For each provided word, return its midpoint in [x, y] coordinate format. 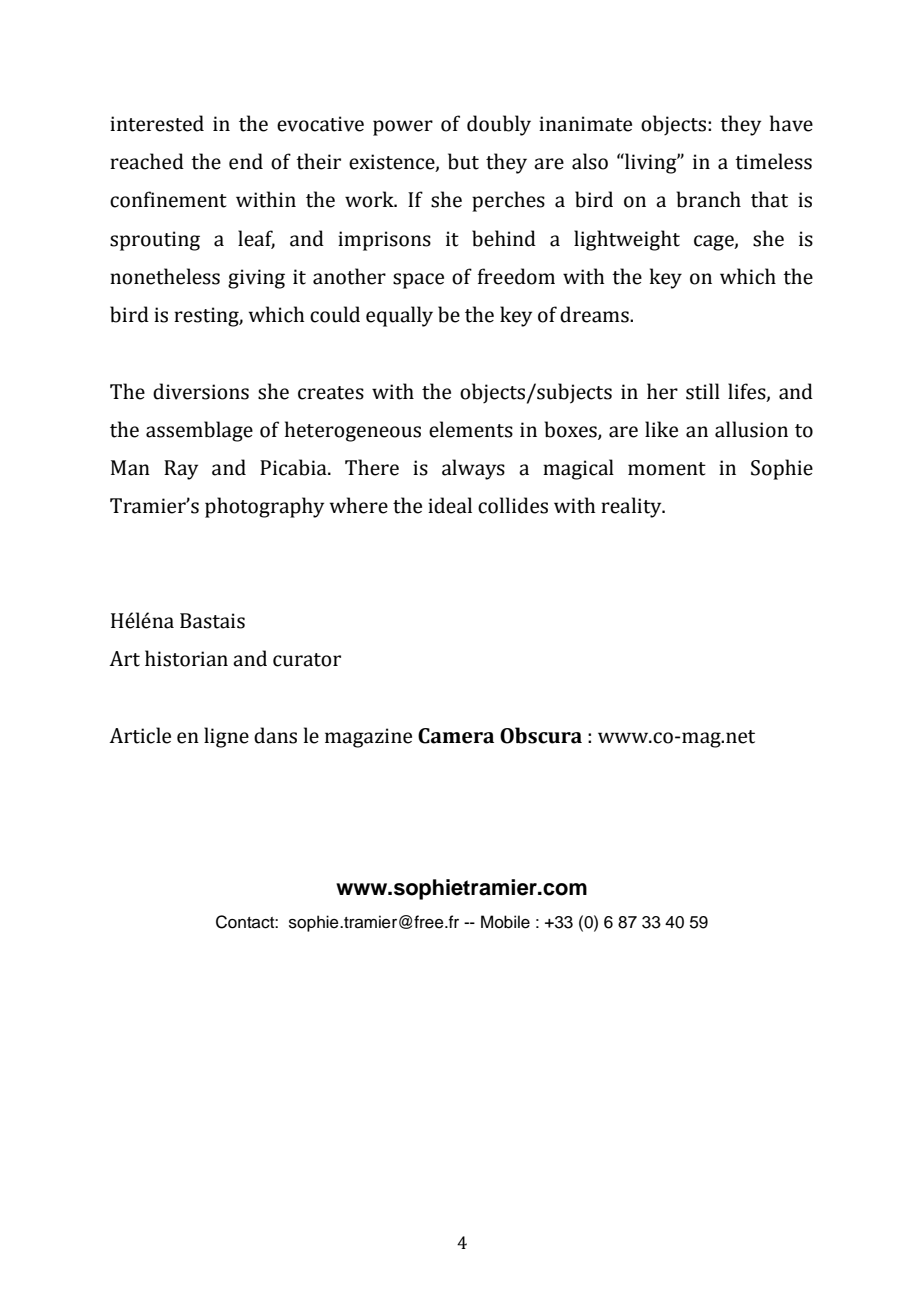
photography [264, 507]
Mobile [505, 922]
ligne [226, 737]
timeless [773, 161]
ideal [450, 505]
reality [632, 507]
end [246, 161]
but [463, 161]
